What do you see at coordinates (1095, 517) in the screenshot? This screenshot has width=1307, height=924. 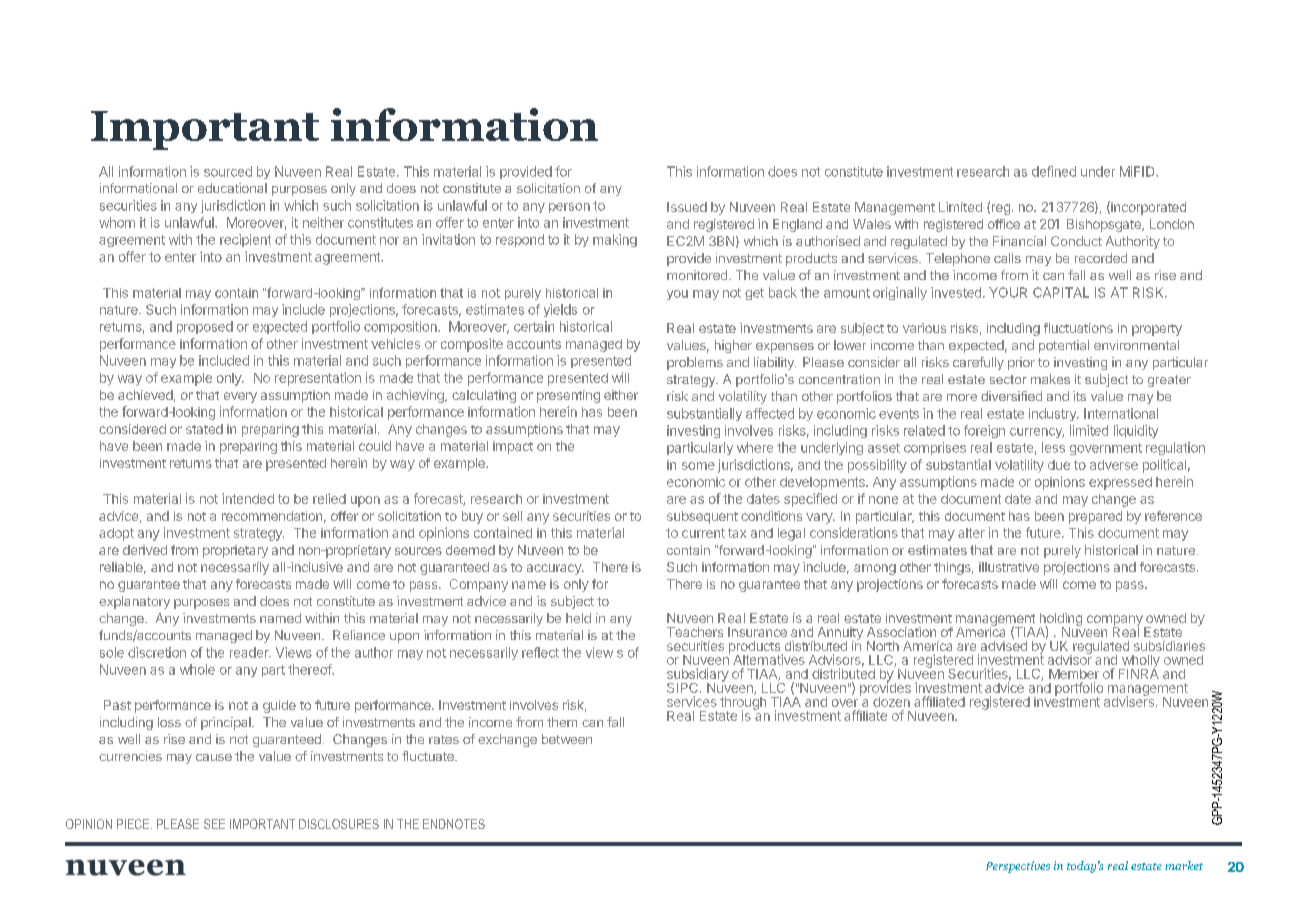 I see `prepared` at bounding box center [1095, 517].
